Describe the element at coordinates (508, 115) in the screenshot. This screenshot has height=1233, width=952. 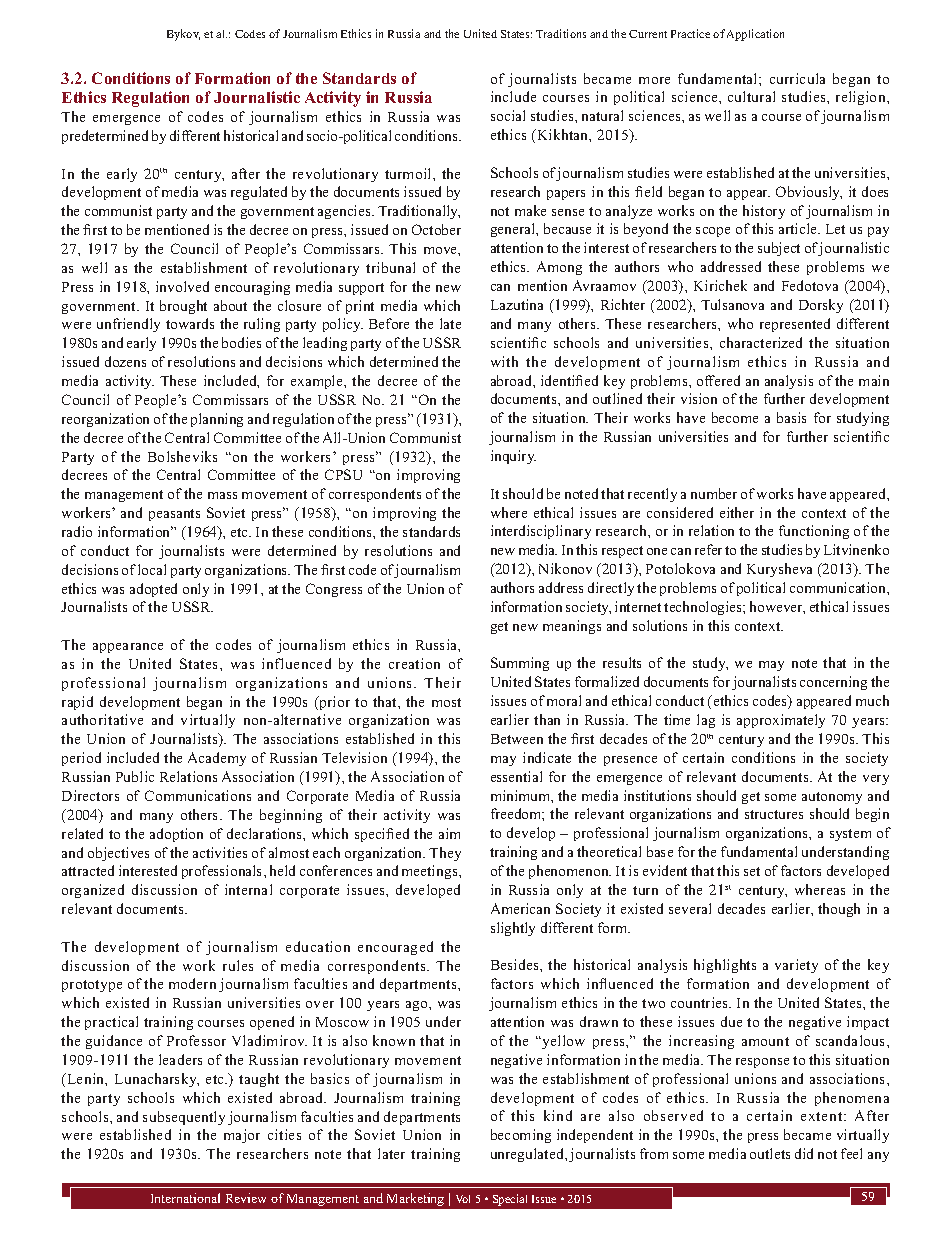
I see `social` at that location.
